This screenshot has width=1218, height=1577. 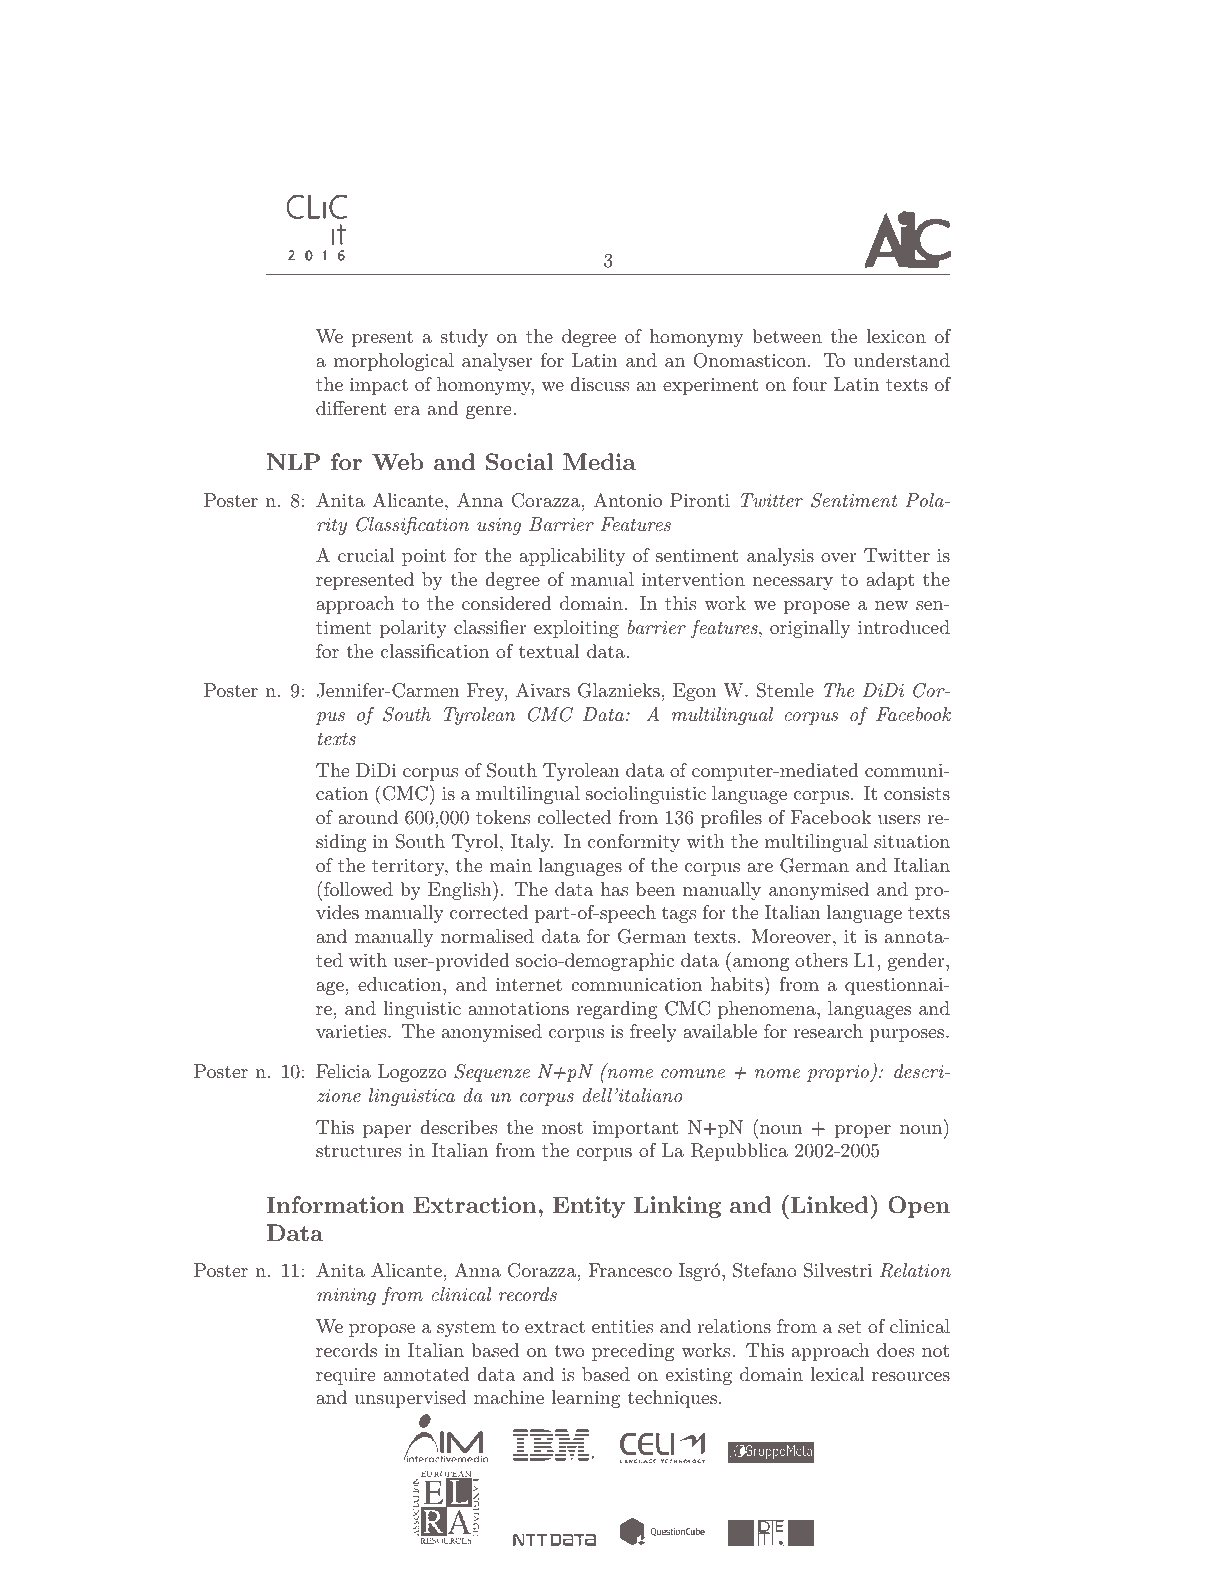 I want to click on require, so click(x=345, y=1376).
